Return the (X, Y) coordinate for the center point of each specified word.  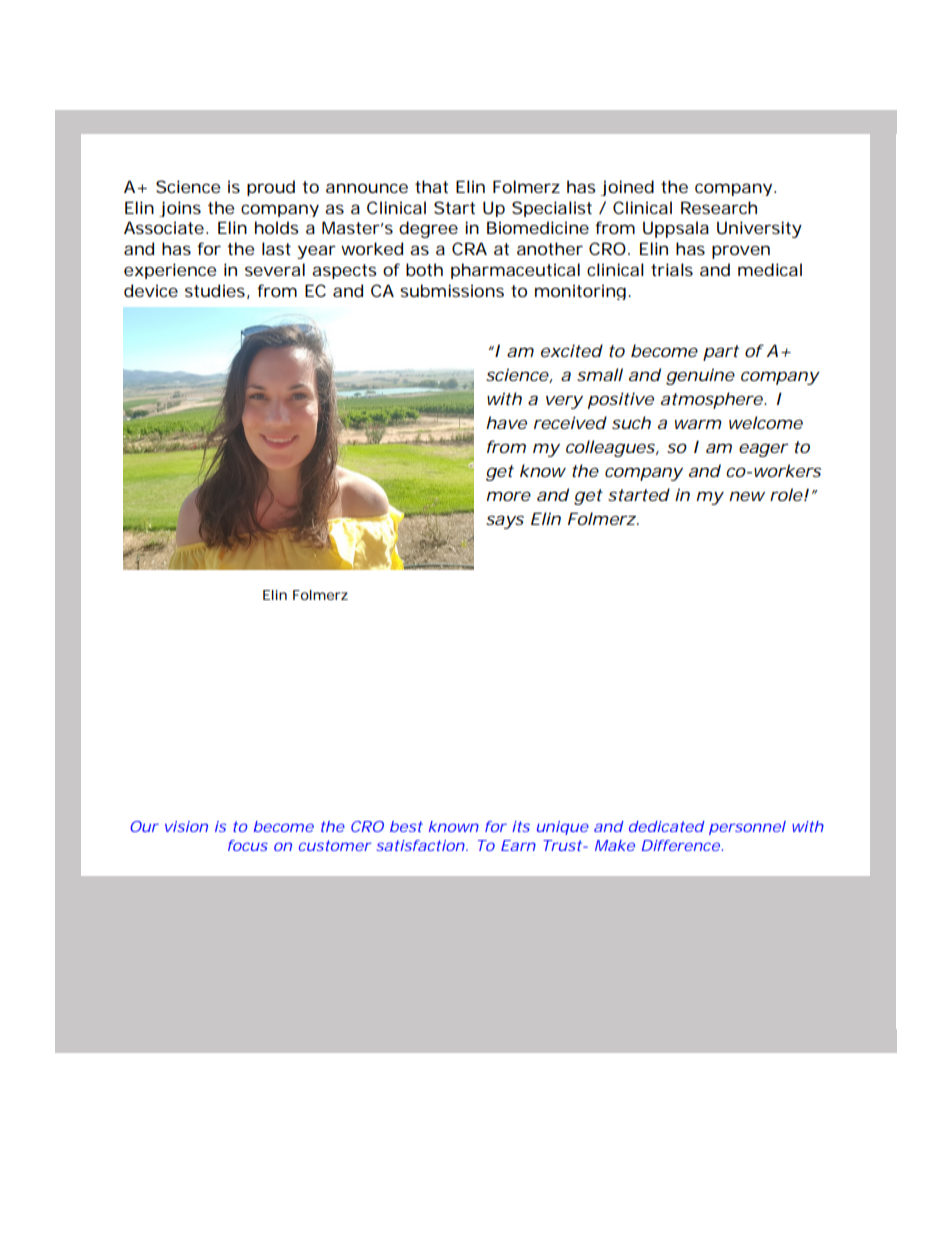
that (431, 186)
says (505, 522)
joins (180, 209)
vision (186, 826)
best (406, 826)
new (747, 496)
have (506, 422)
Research (719, 207)
